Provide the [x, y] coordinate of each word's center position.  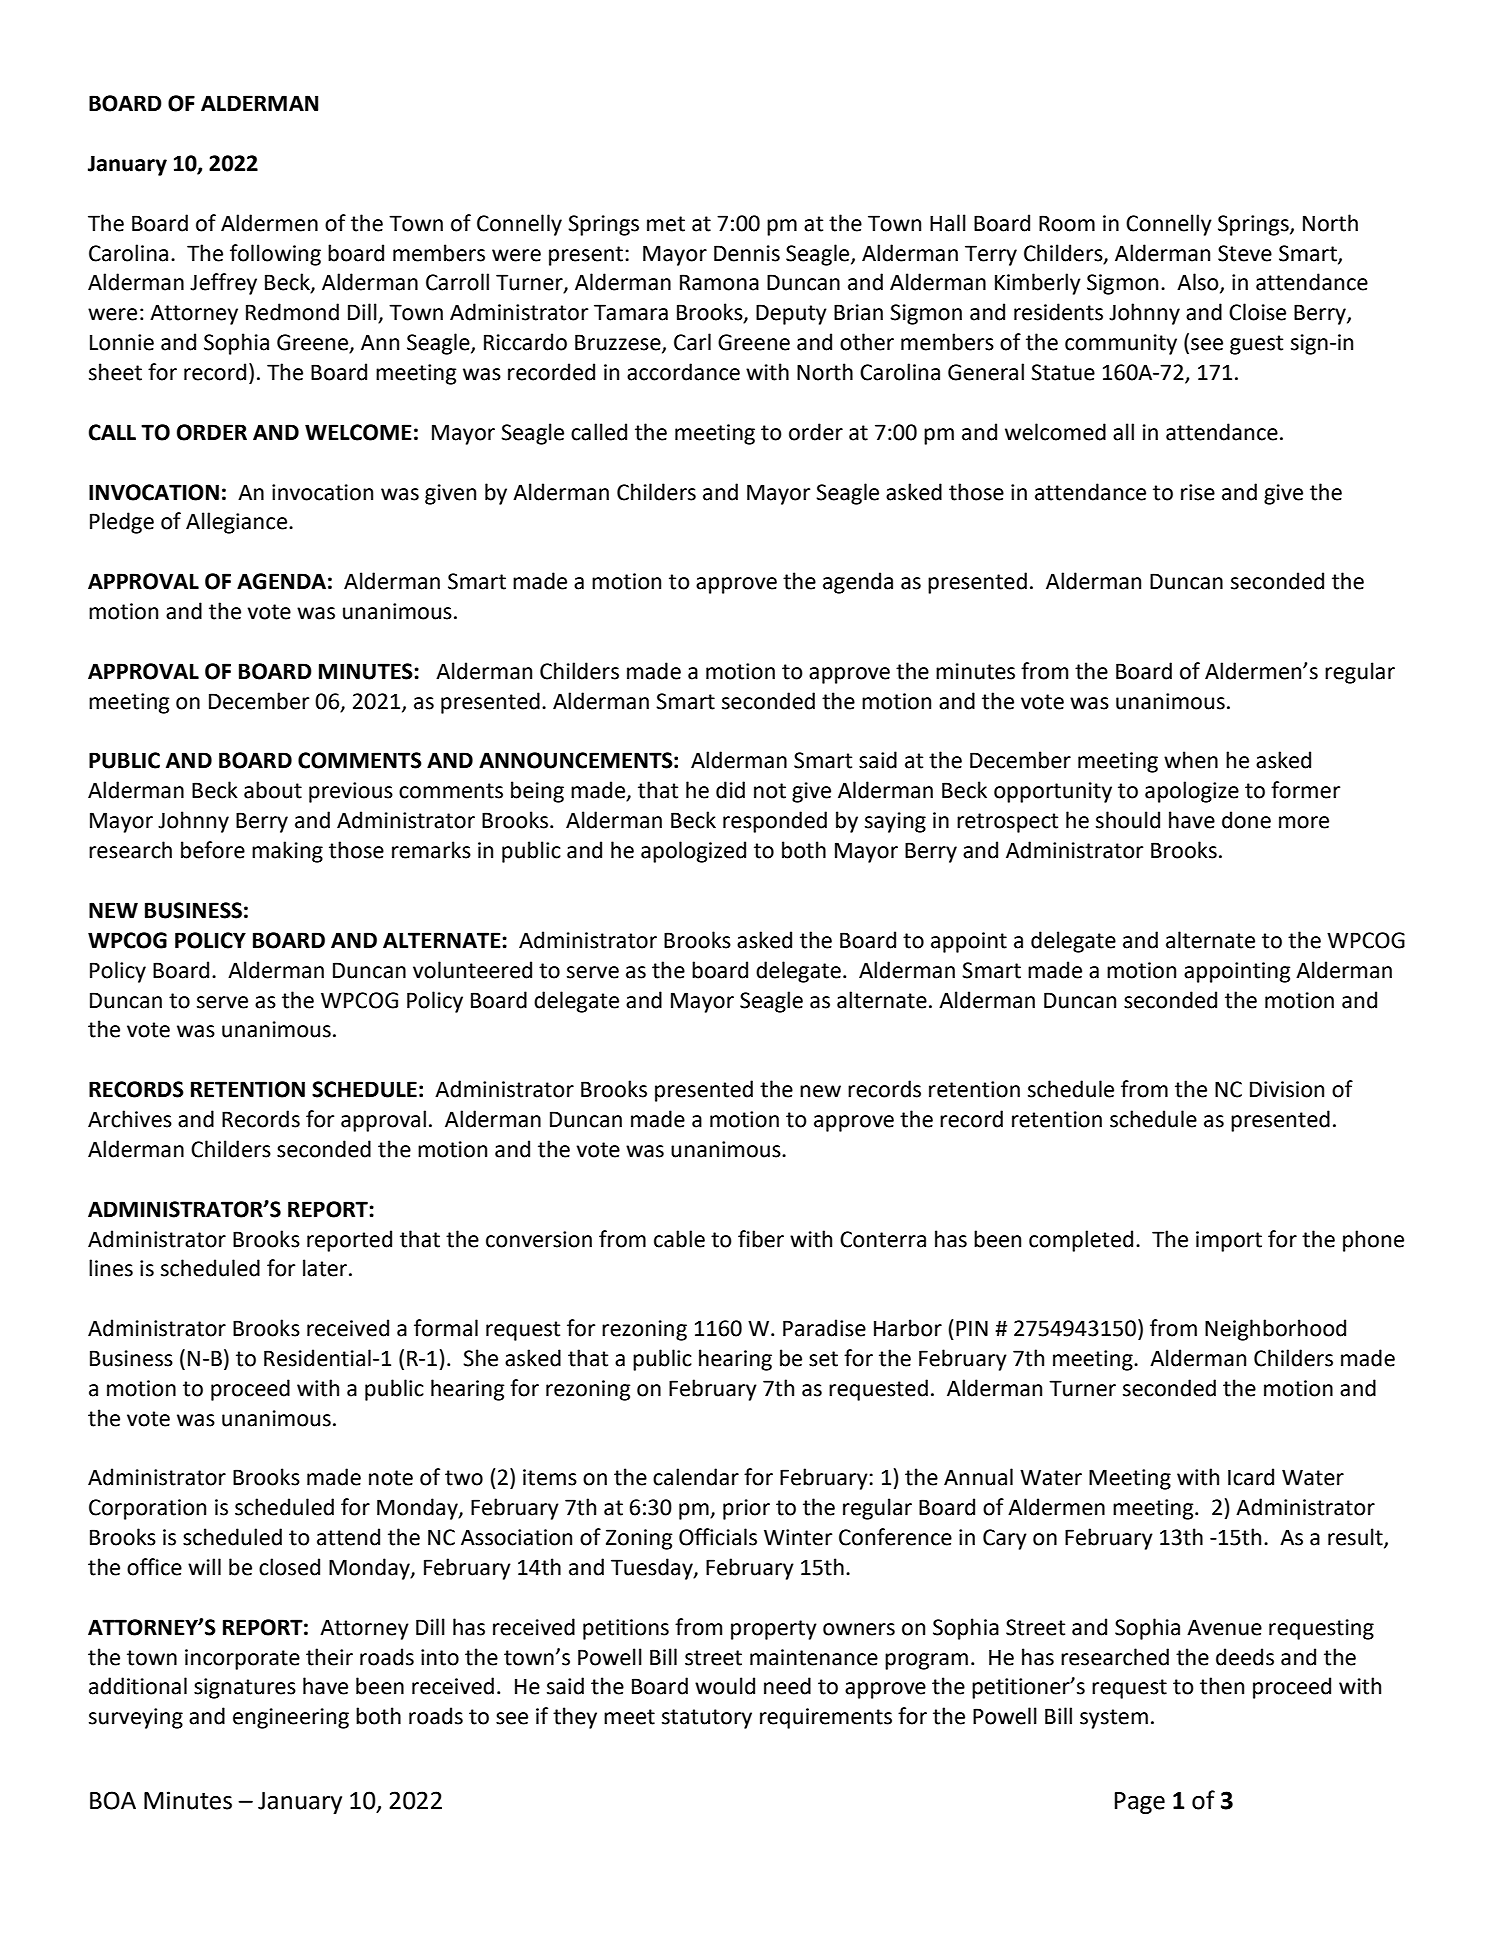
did [730, 790]
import [1229, 1241]
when [1191, 760]
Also [1199, 283]
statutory [707, 1719]
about [273, 790]
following [275, 255]
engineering [291, 1718]
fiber [761, 1239]
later [326, 1268]
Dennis [747, 253]
